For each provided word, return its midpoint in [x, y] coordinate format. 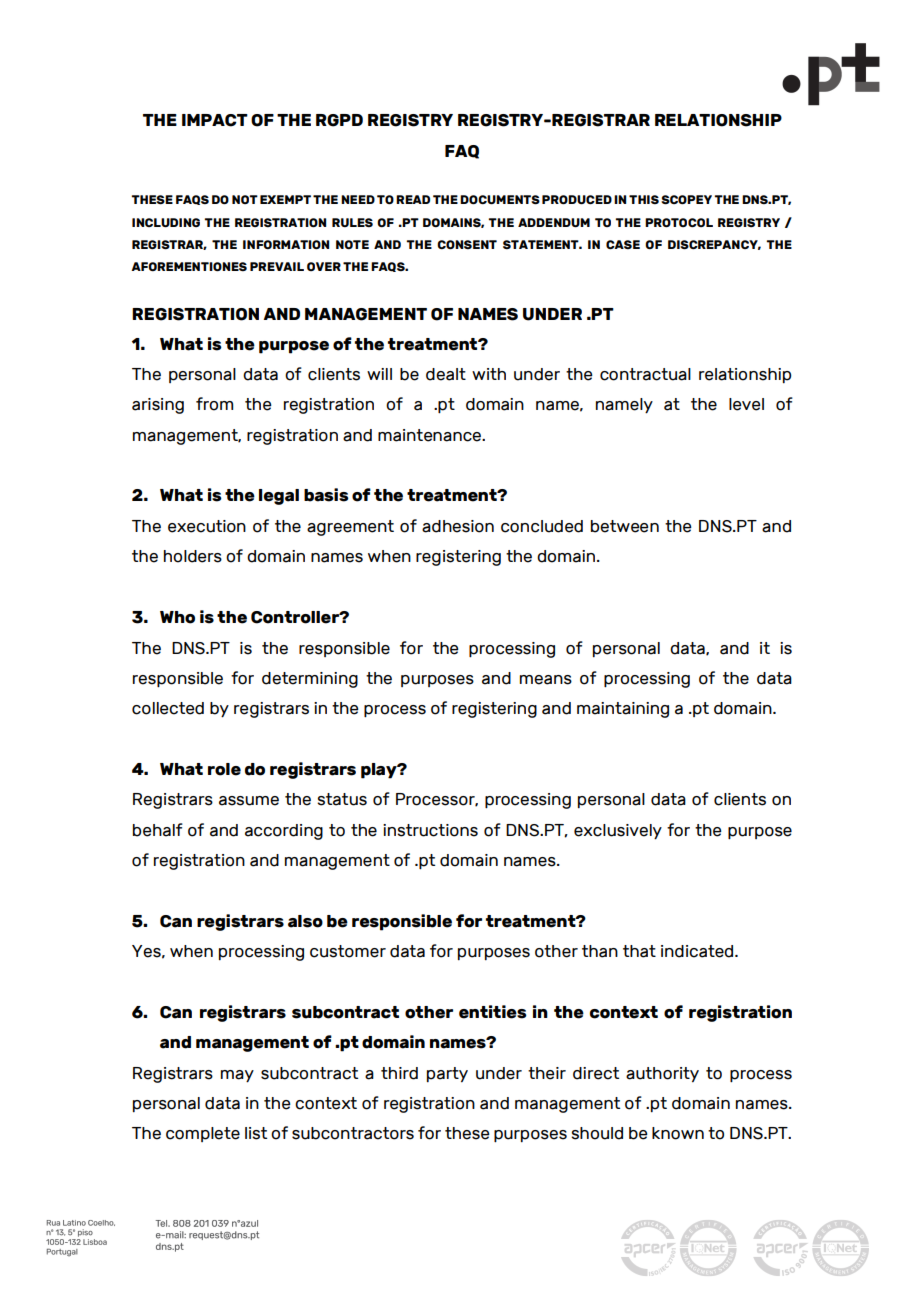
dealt [446, 374]
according [284, 832]
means [546, 680]
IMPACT [215, 120]
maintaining [623, 710]
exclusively [618, 832]
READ [413, 199]
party [447, 1075]
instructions [430, 830]
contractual [645, 374]
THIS [644, 199]
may [237, 1076]
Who [177, 617]
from [214, 404]
